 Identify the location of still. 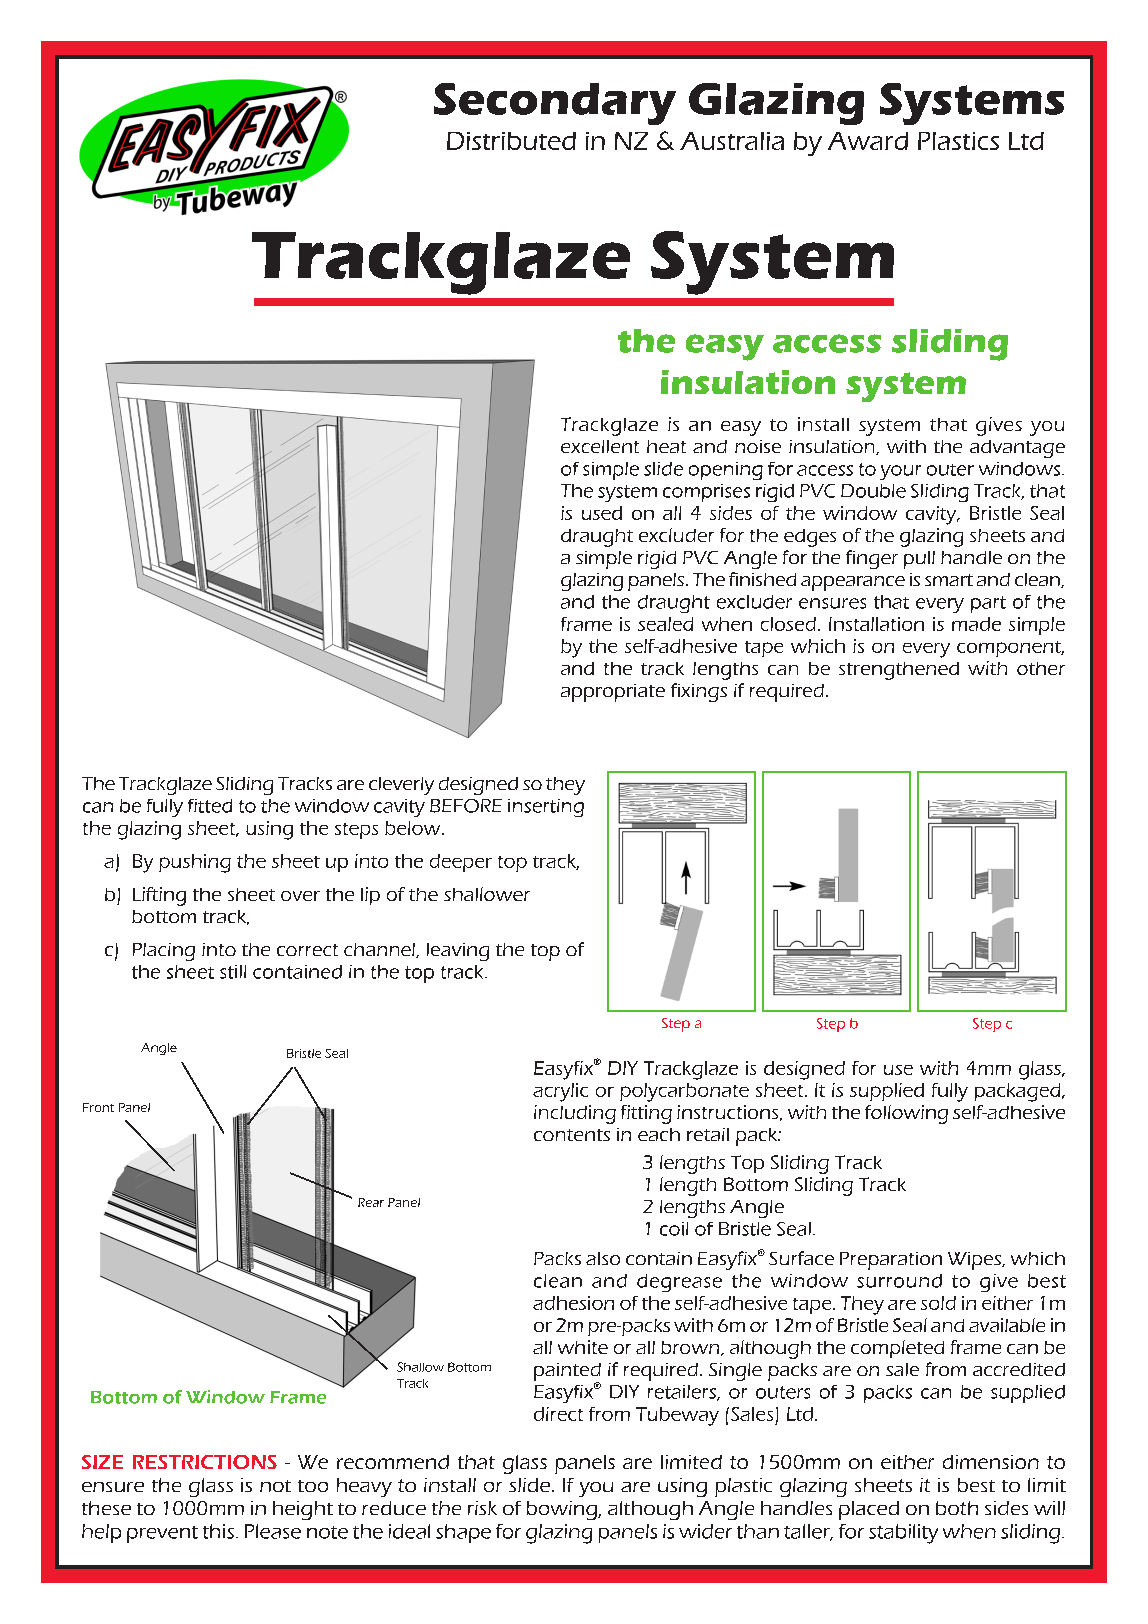
(233, 972).
